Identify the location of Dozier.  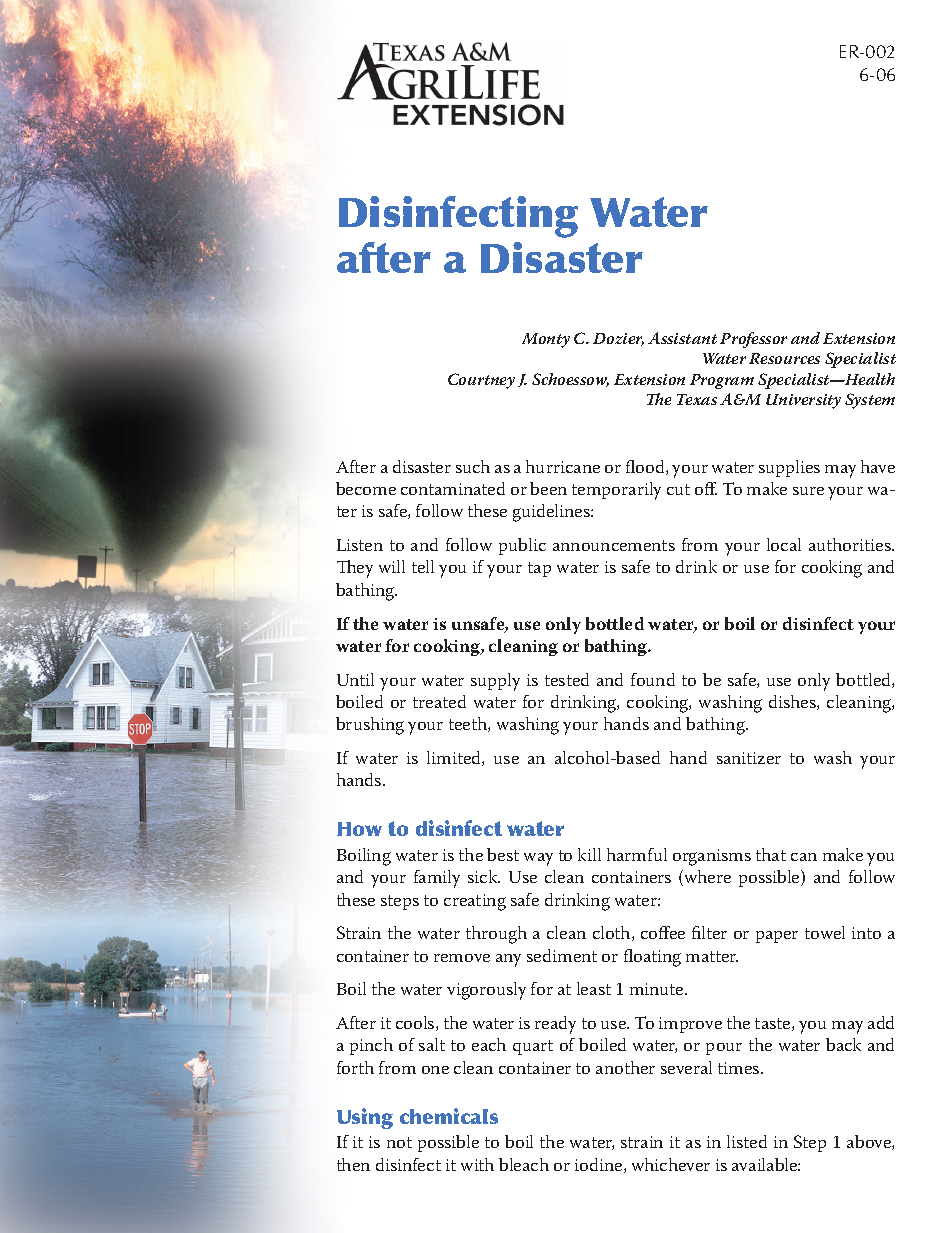
(618, 339).
